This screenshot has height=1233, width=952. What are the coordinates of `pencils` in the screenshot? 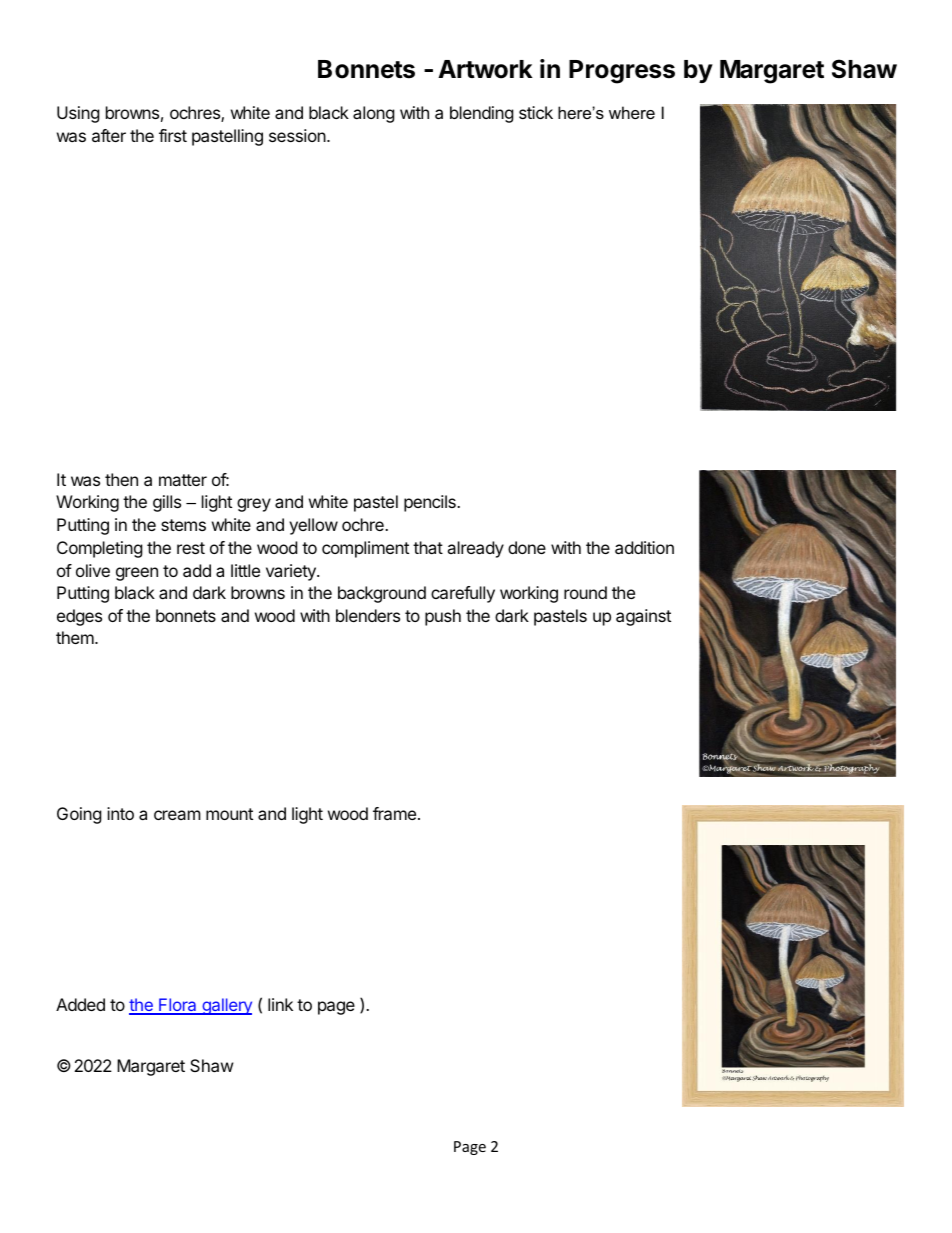 It's located at (431, 503).
